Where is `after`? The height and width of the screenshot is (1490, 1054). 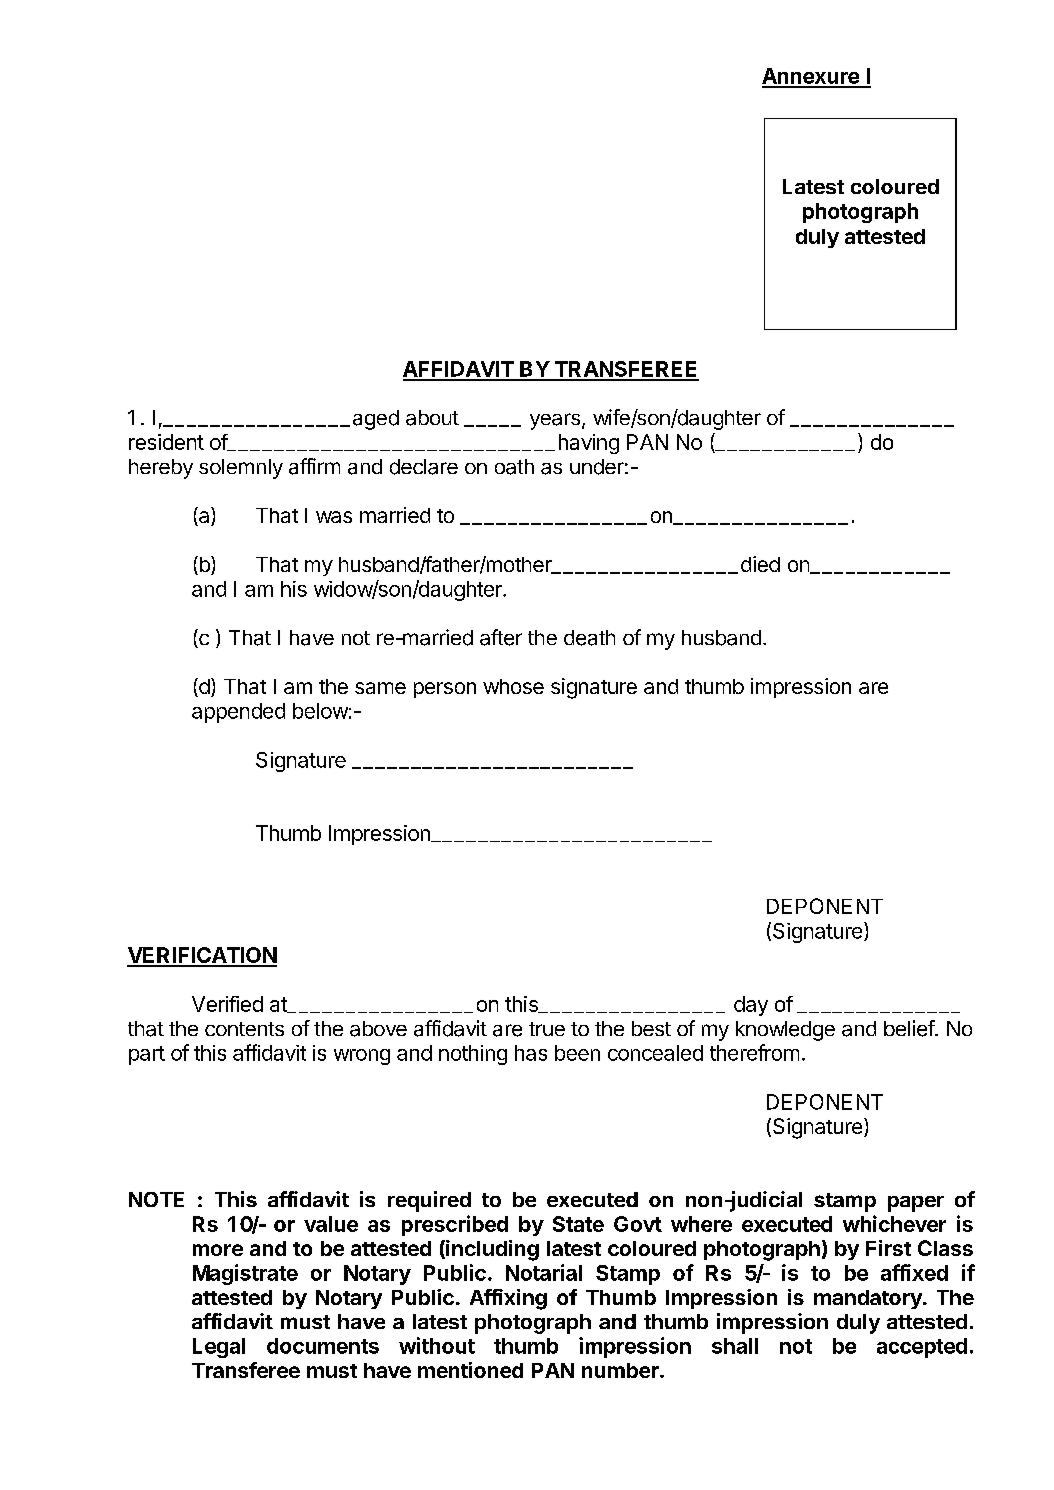
after is located at coordinates (501, 637).
